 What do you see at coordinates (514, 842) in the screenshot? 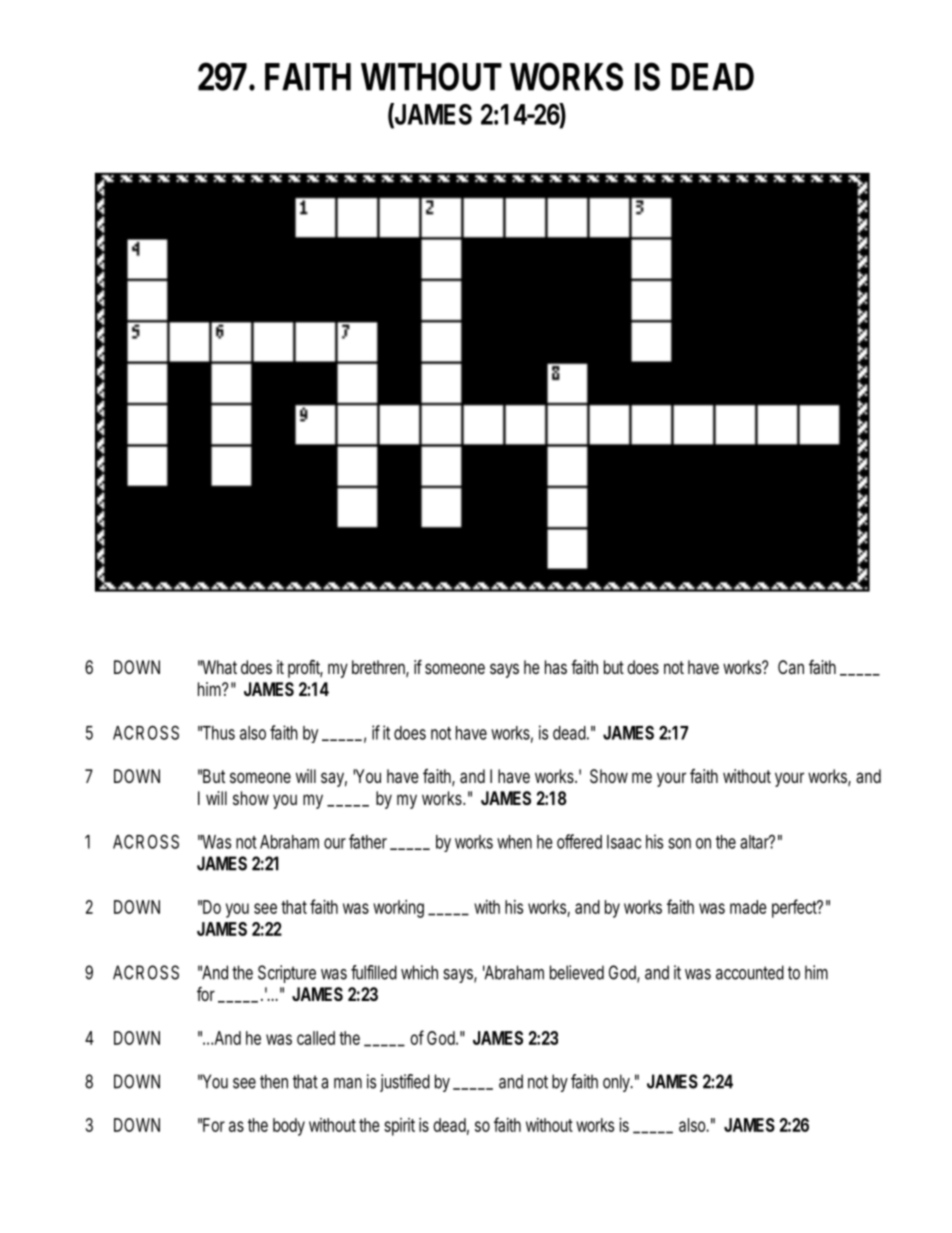
I see `when` at bounding box center [514, 842].
